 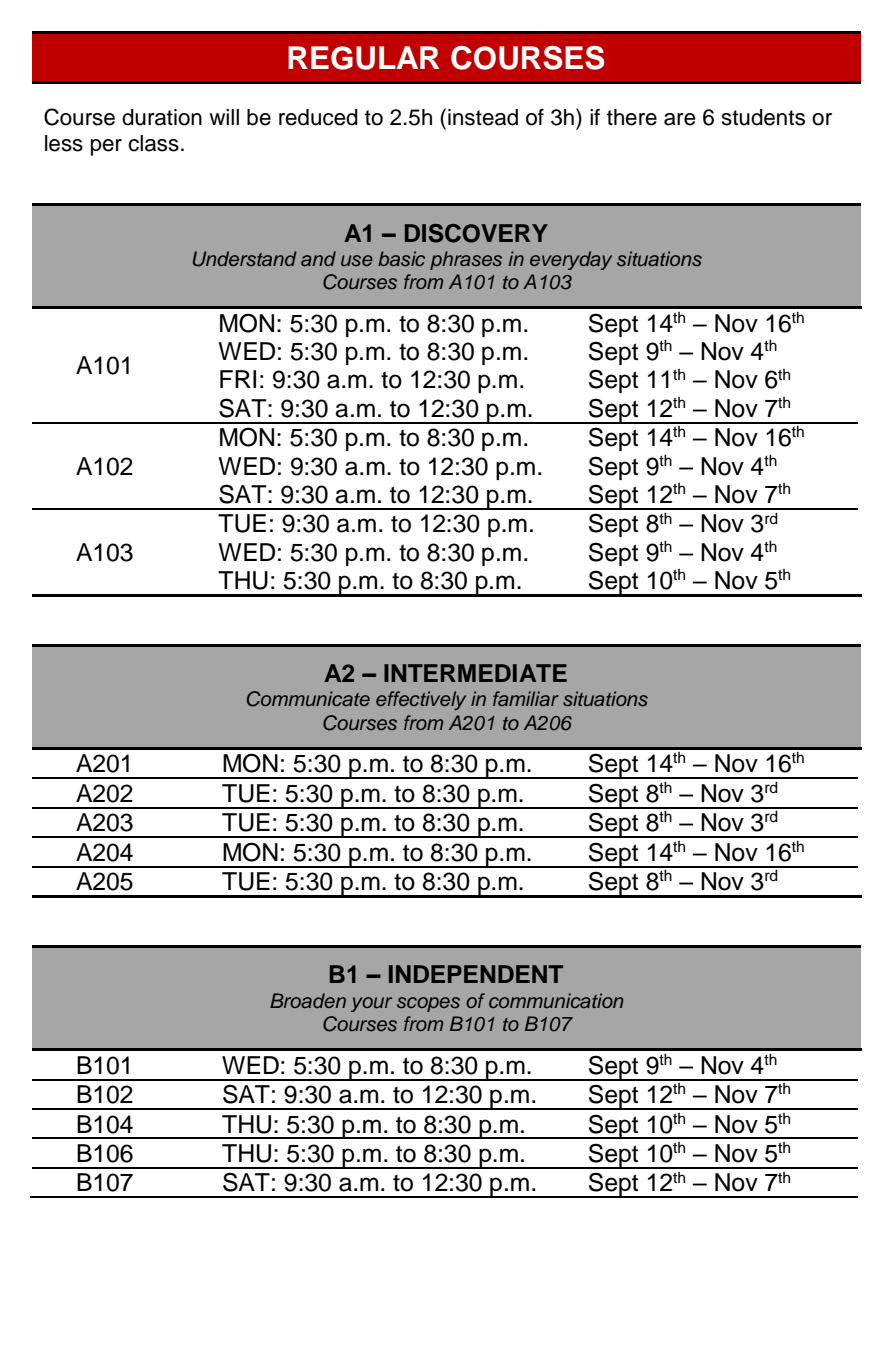 I want to click on FRI, so click(x=238, y=379).
